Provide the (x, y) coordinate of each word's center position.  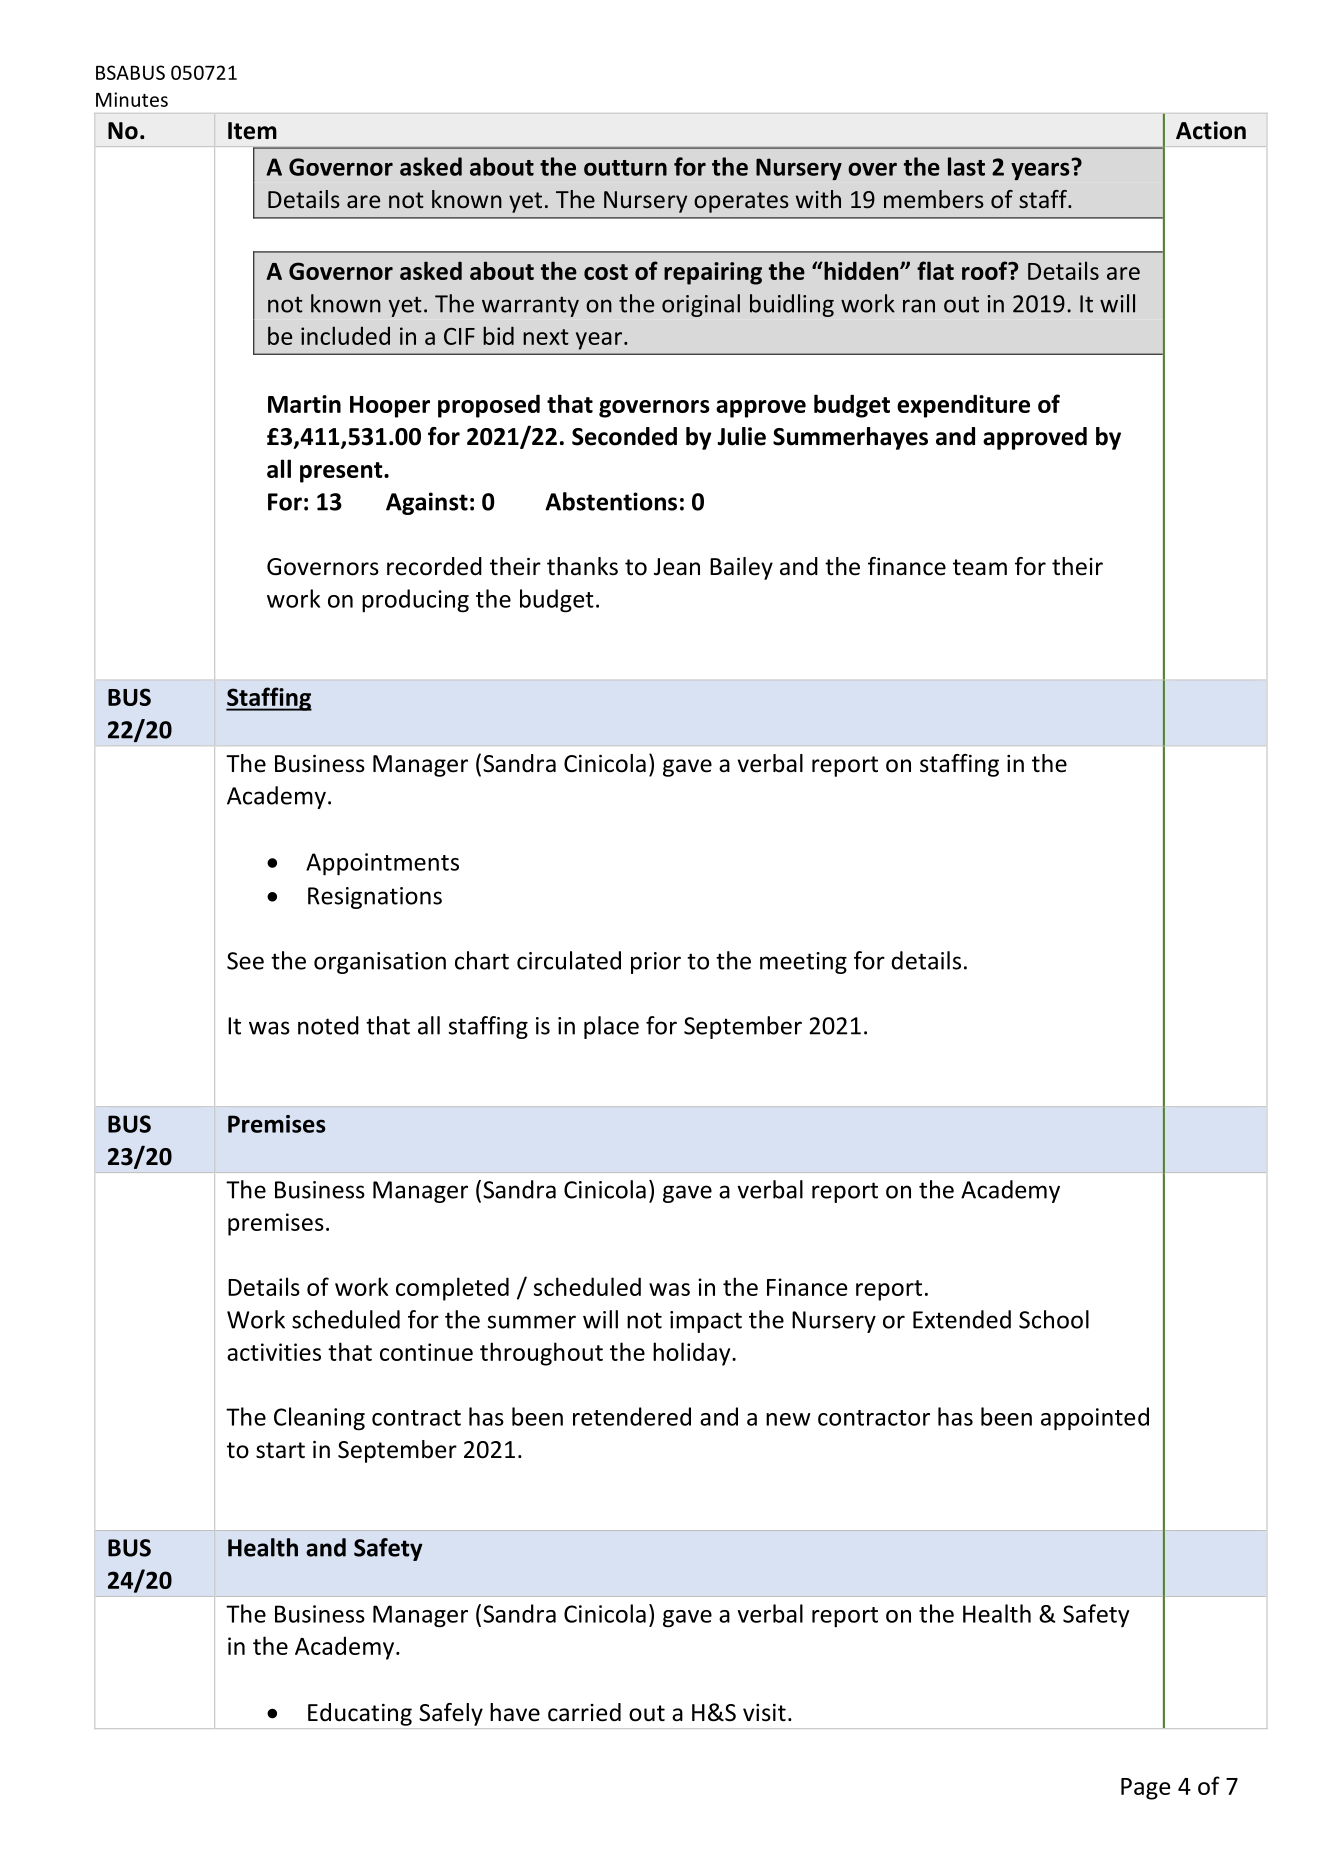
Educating (360, 1714)
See (245, 961)
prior (656, 963)
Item (252, 131)
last (966, 166)
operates (741, 202)
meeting (803, 963)
